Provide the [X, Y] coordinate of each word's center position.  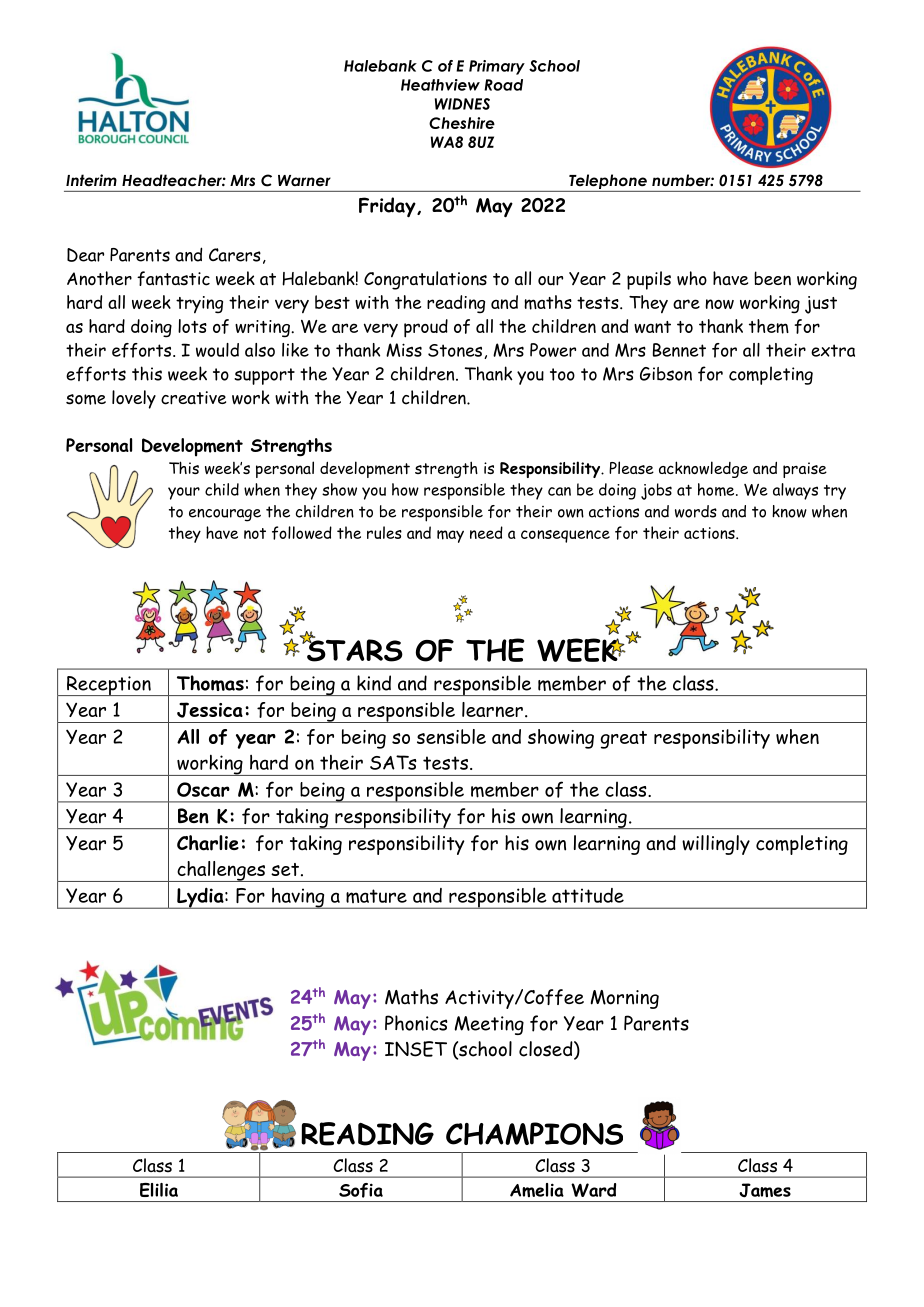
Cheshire [462, 123]
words [696, 511]
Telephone [608, 181]
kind [374, 683]
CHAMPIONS [534, 1133]
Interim [91, 180]
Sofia [361, 1190]
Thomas [210, 683]
